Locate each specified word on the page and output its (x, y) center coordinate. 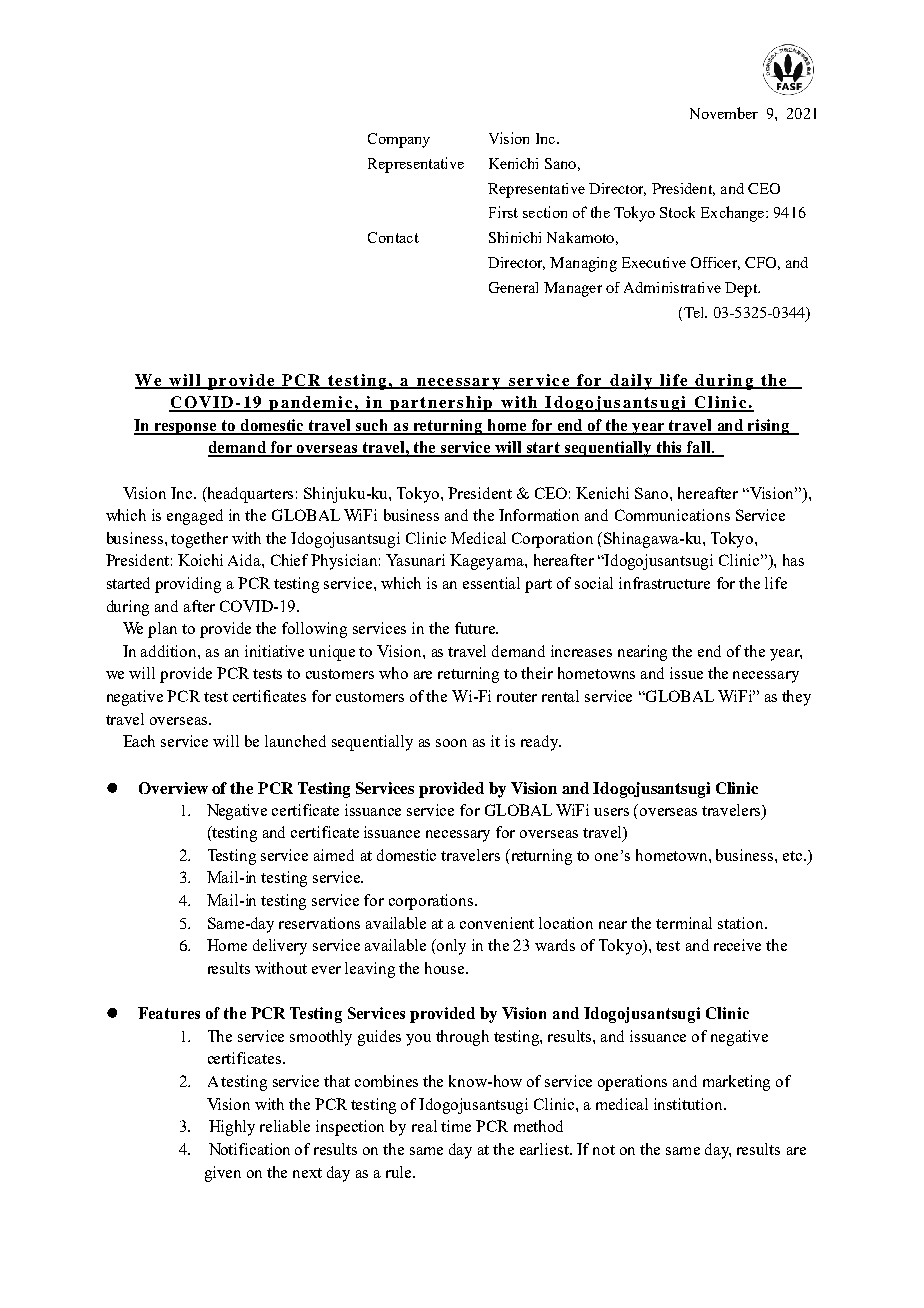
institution (689, 1104)
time (456, 1126)
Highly (232, 1128)
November (724, 113)
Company (399, 140)
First (503, 212)
